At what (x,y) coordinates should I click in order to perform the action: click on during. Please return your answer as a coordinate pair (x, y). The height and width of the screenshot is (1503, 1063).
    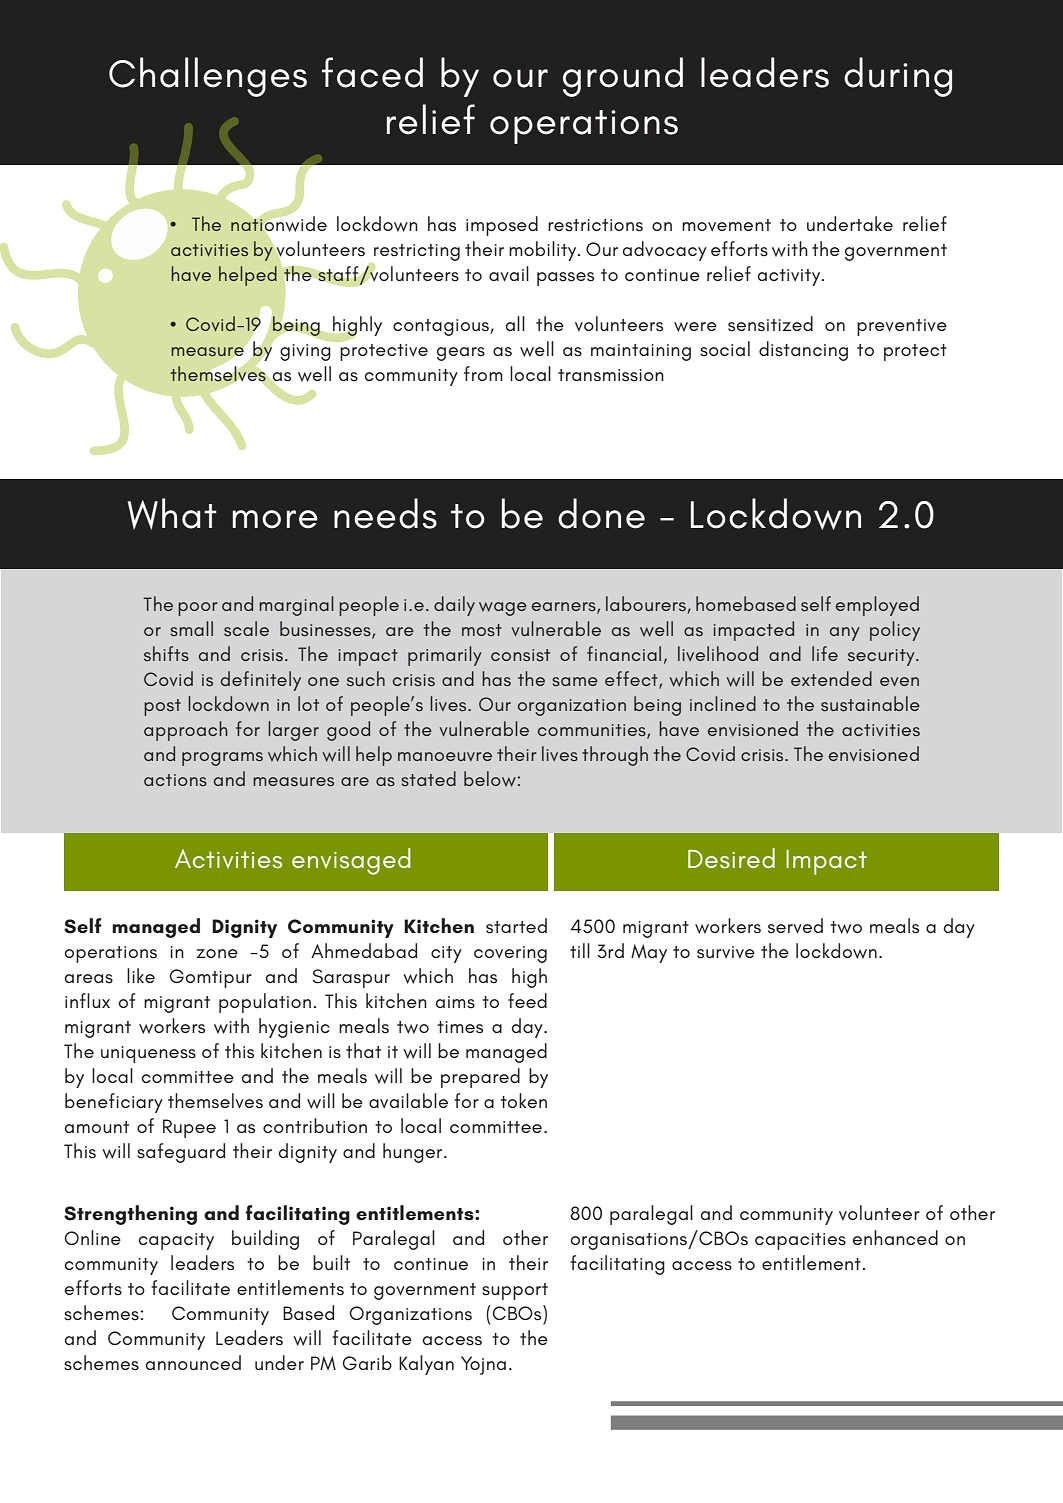
    Looking at the image, I should click on (898, 77).
